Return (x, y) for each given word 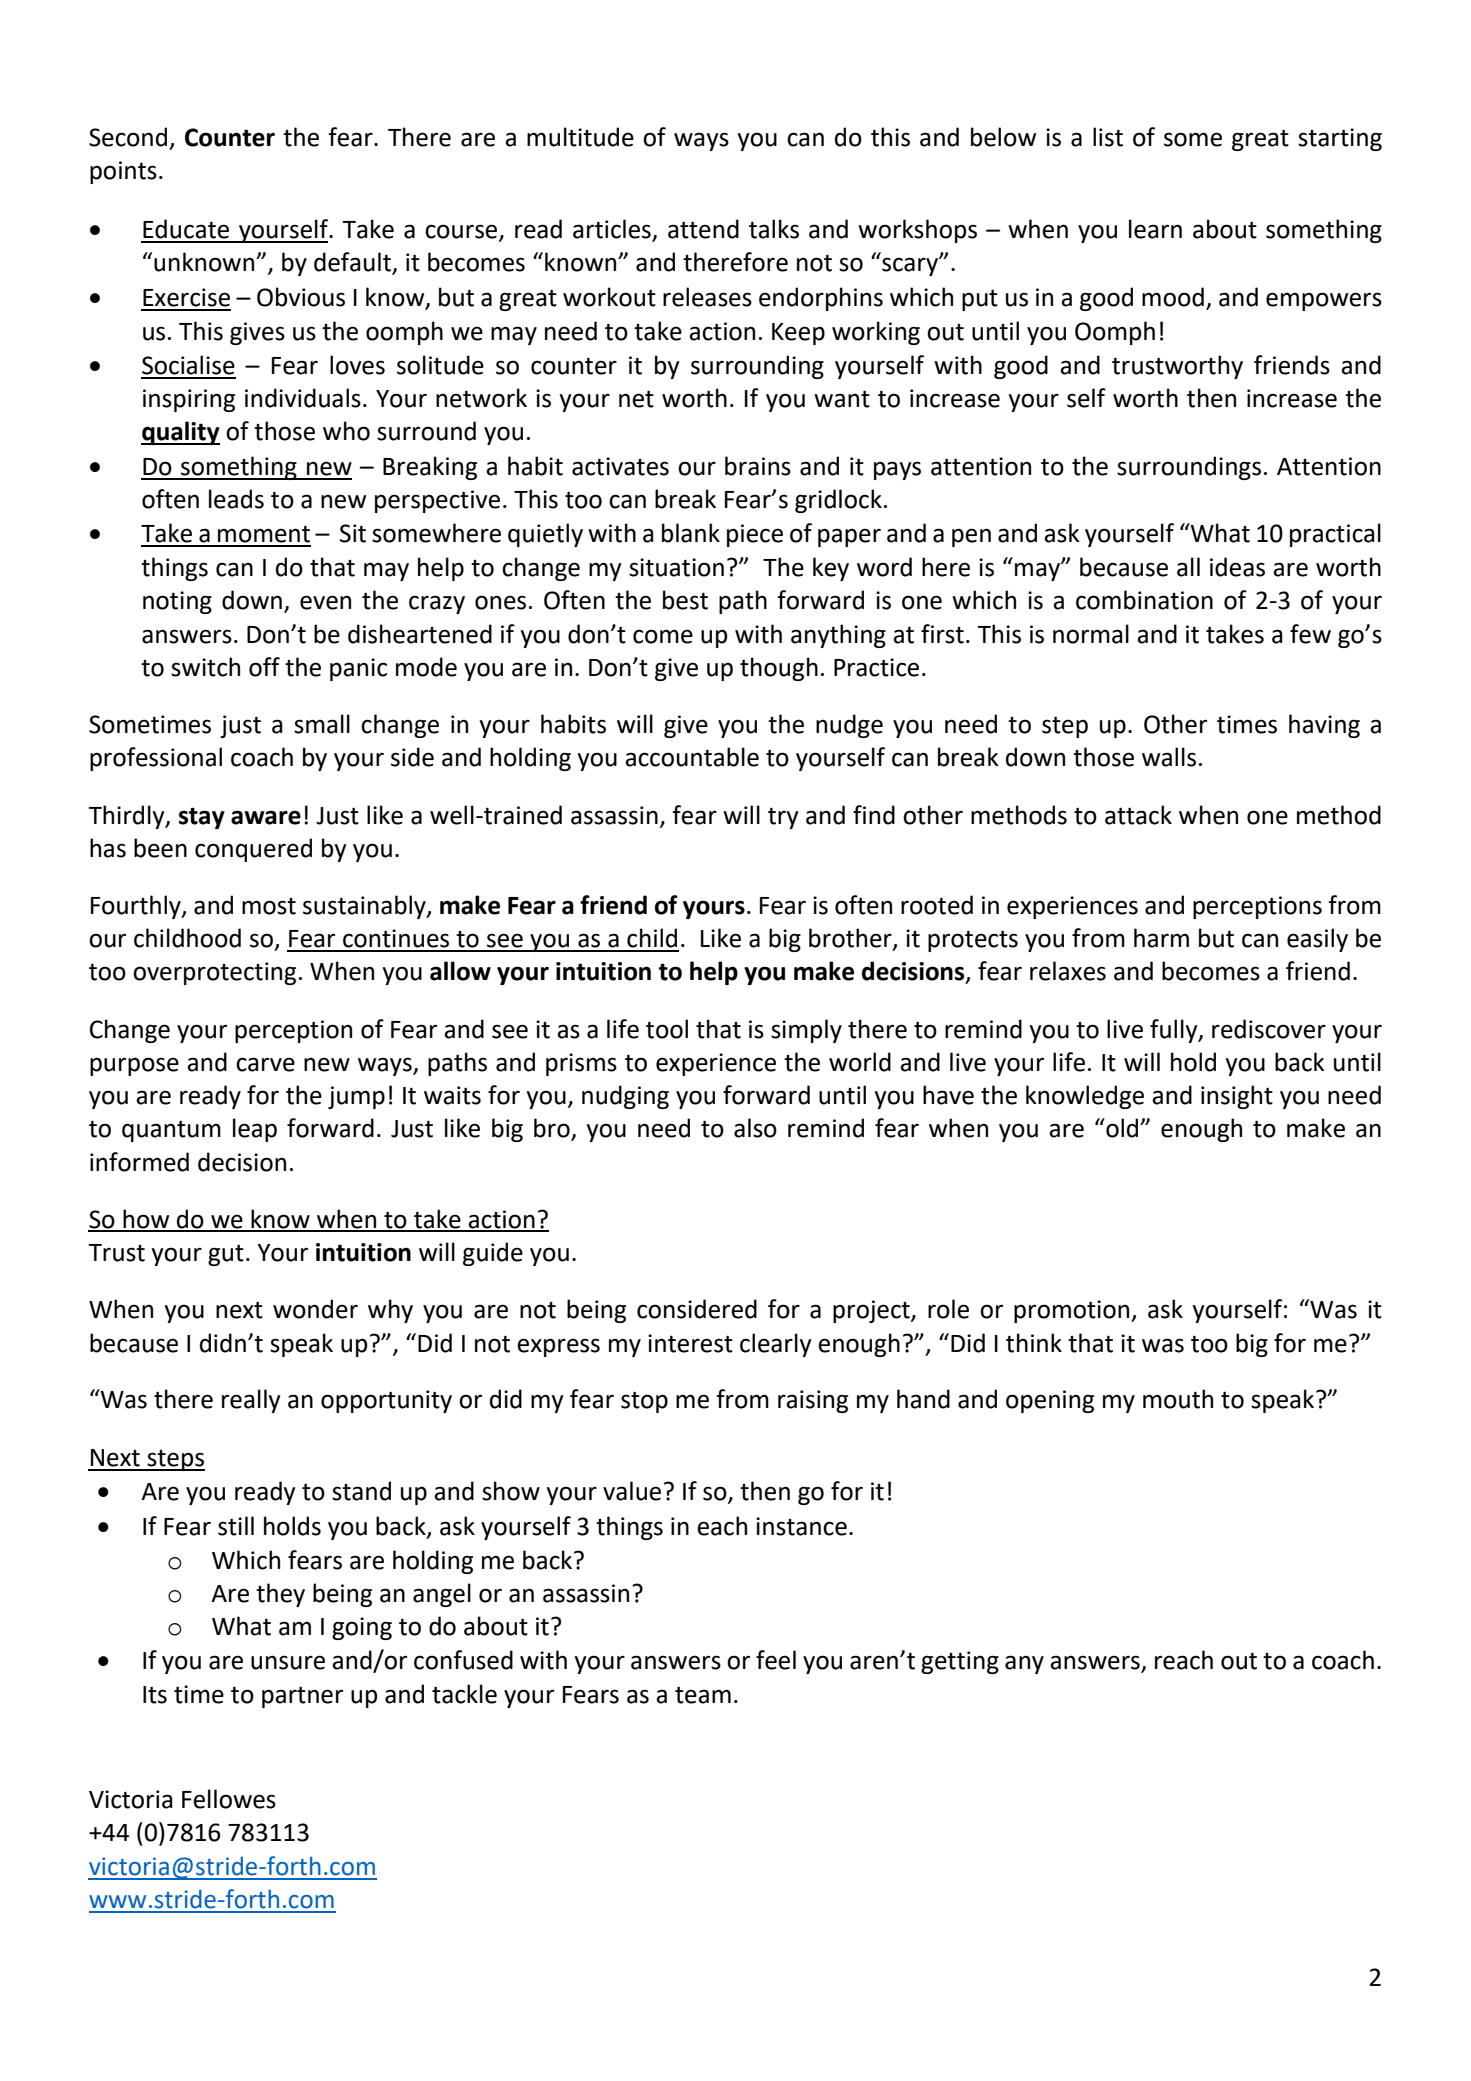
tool (667, 1029)
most (269, 906)
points (123, 172)
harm (1161, 938)
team (703, 1695)
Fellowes (229, 1799)
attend (703, 229)
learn (1155, 229)
